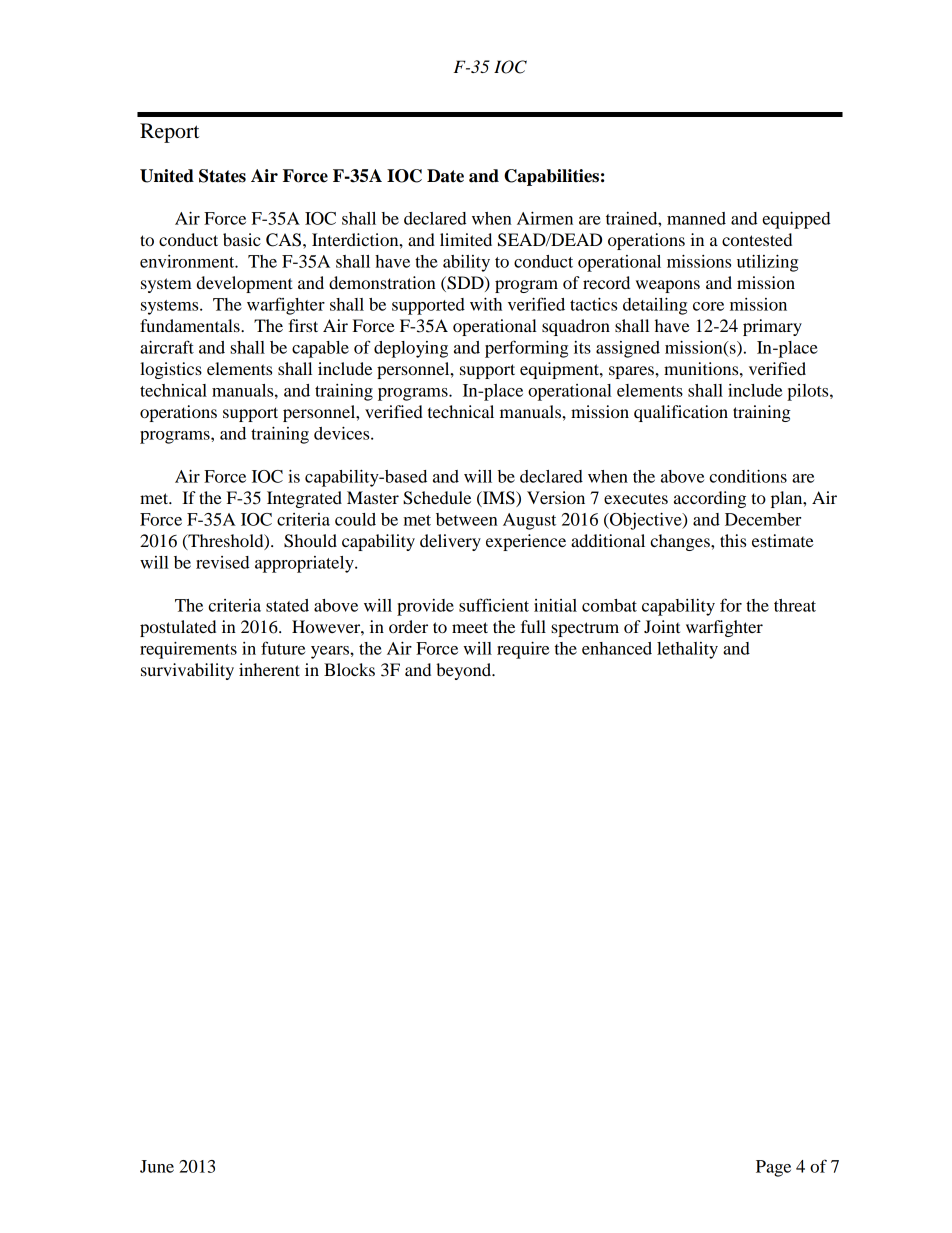 This page has width=952, height=1233. Describe the element at coordinates (617, 648) in the page. I see `enhanced` at that location.
